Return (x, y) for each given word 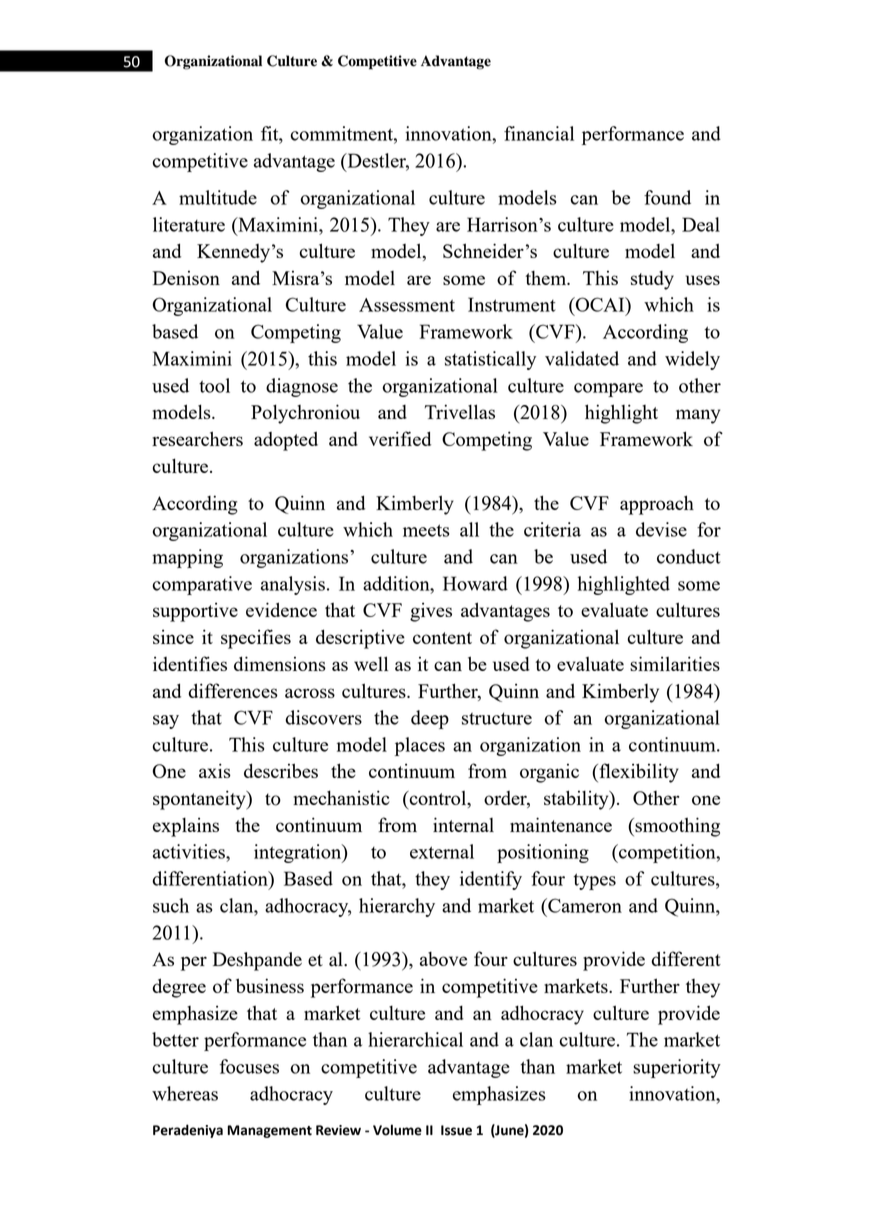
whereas (185, 1093)
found (667, 197)
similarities (675, 663)
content (442, 638)
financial (539, 133)
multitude (218, 197)
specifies (256, 639)
